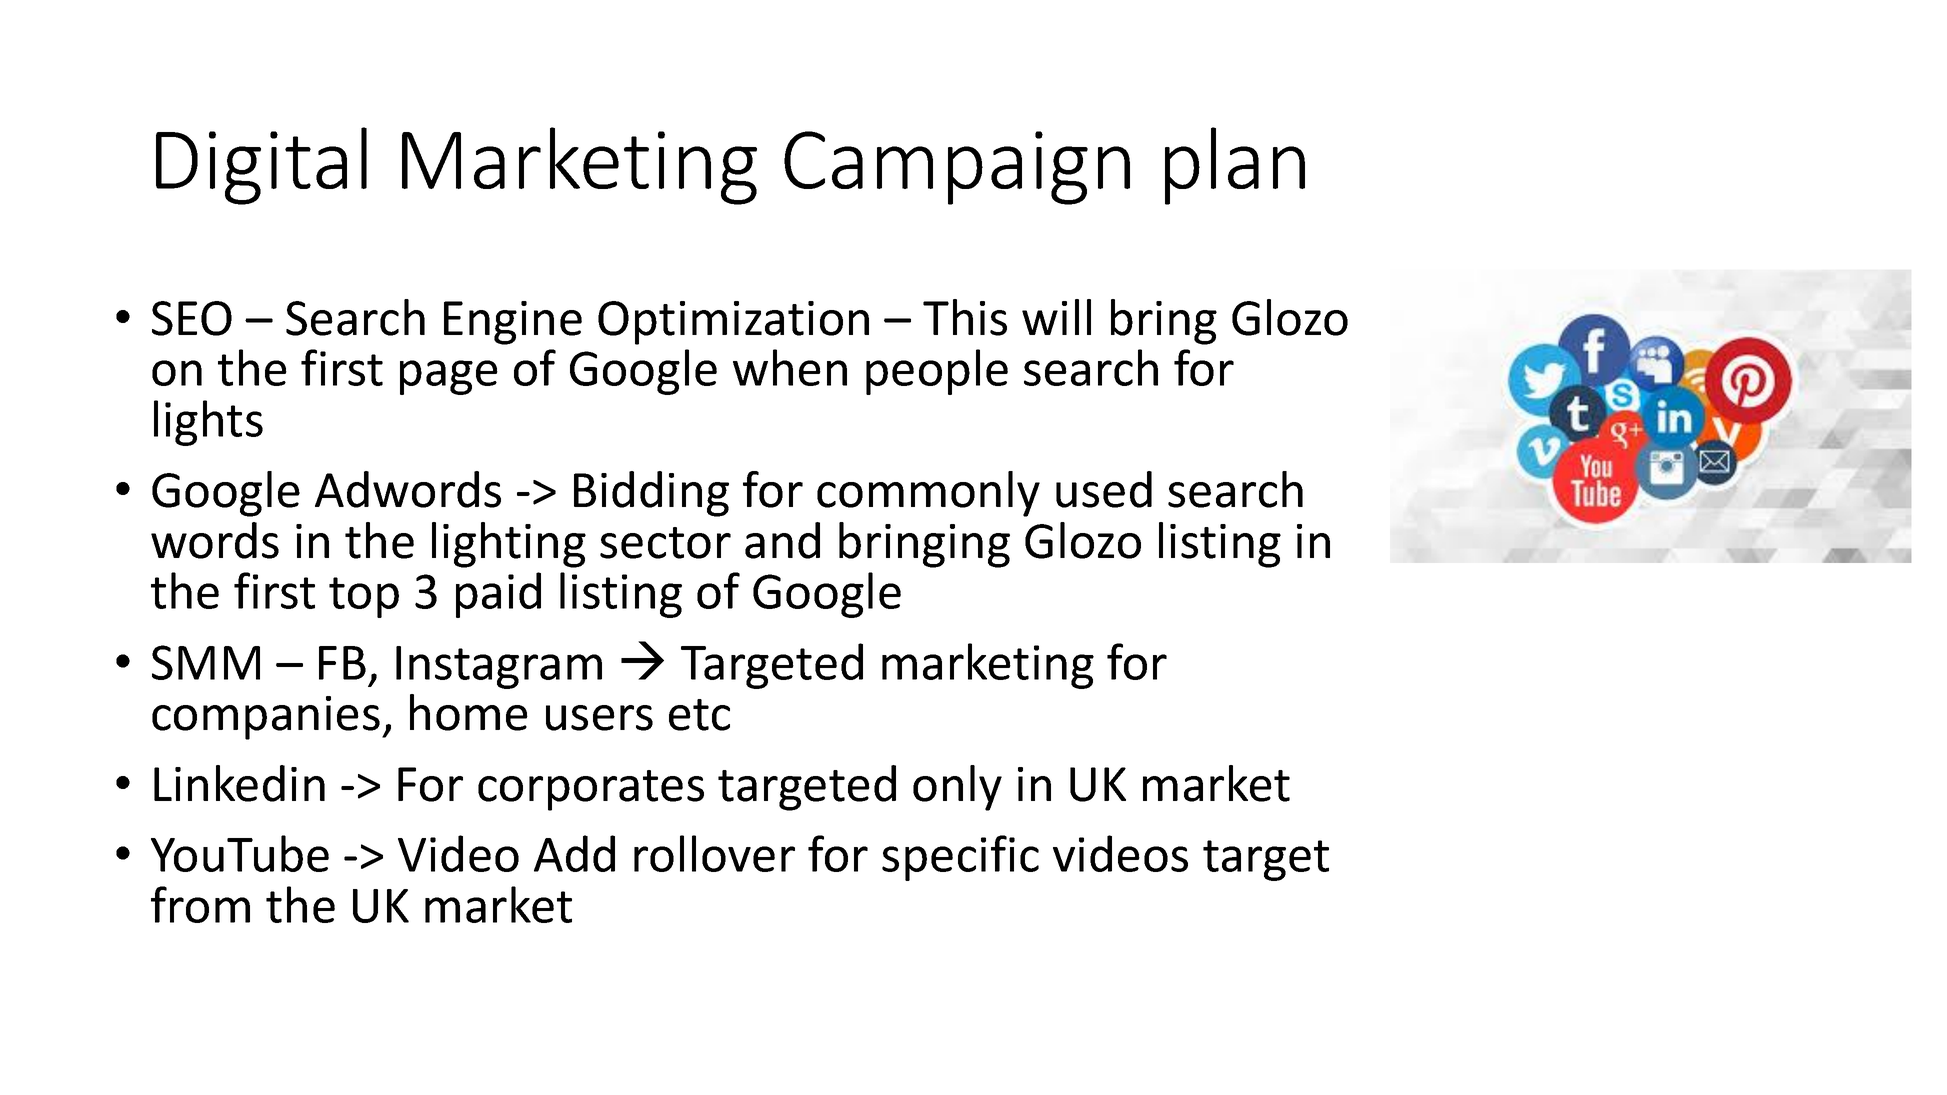 Image resolution: width=1947 pixels, height=1095 pixels. I want to click on from, so click(200, 904).
